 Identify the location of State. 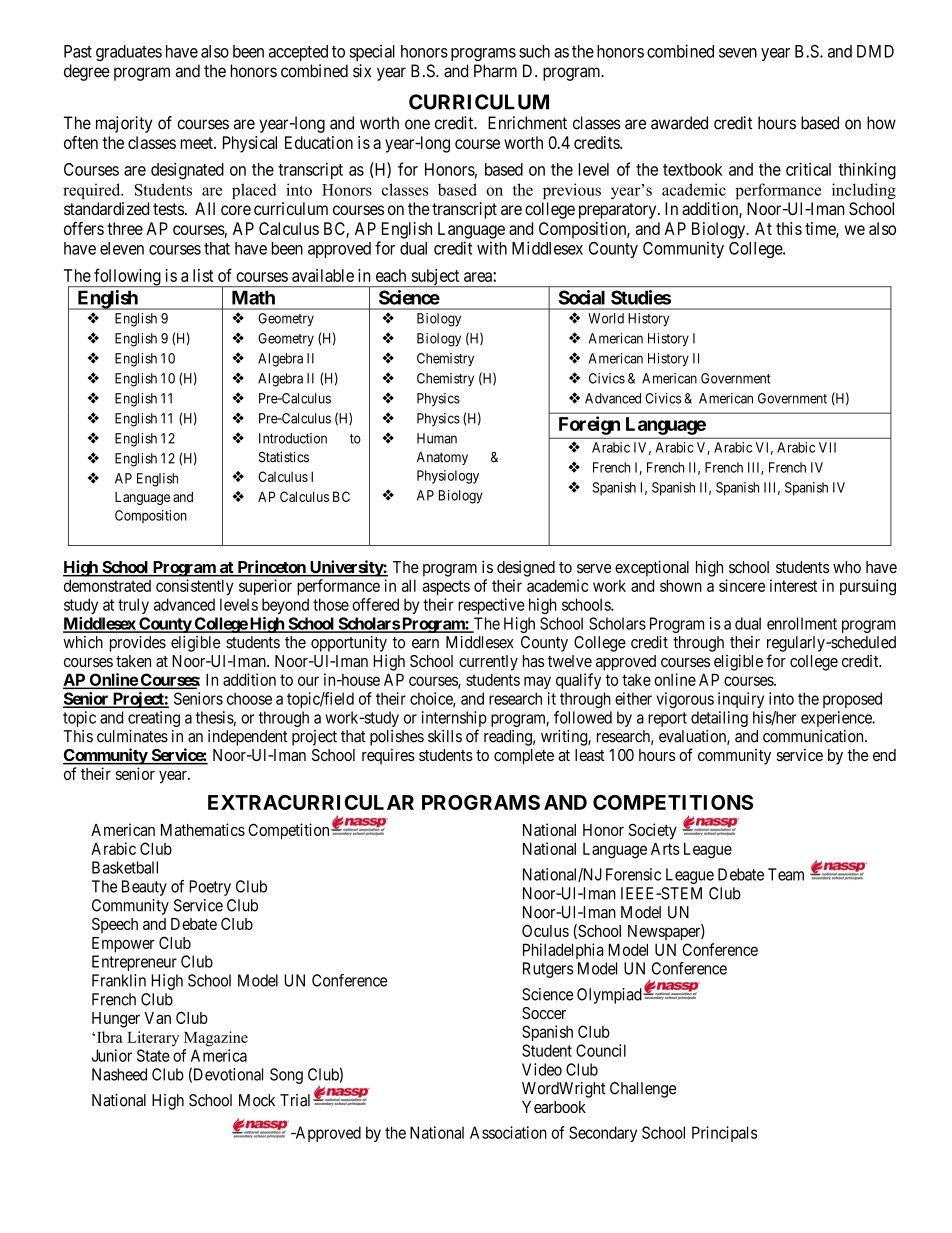
(153, 1055).
